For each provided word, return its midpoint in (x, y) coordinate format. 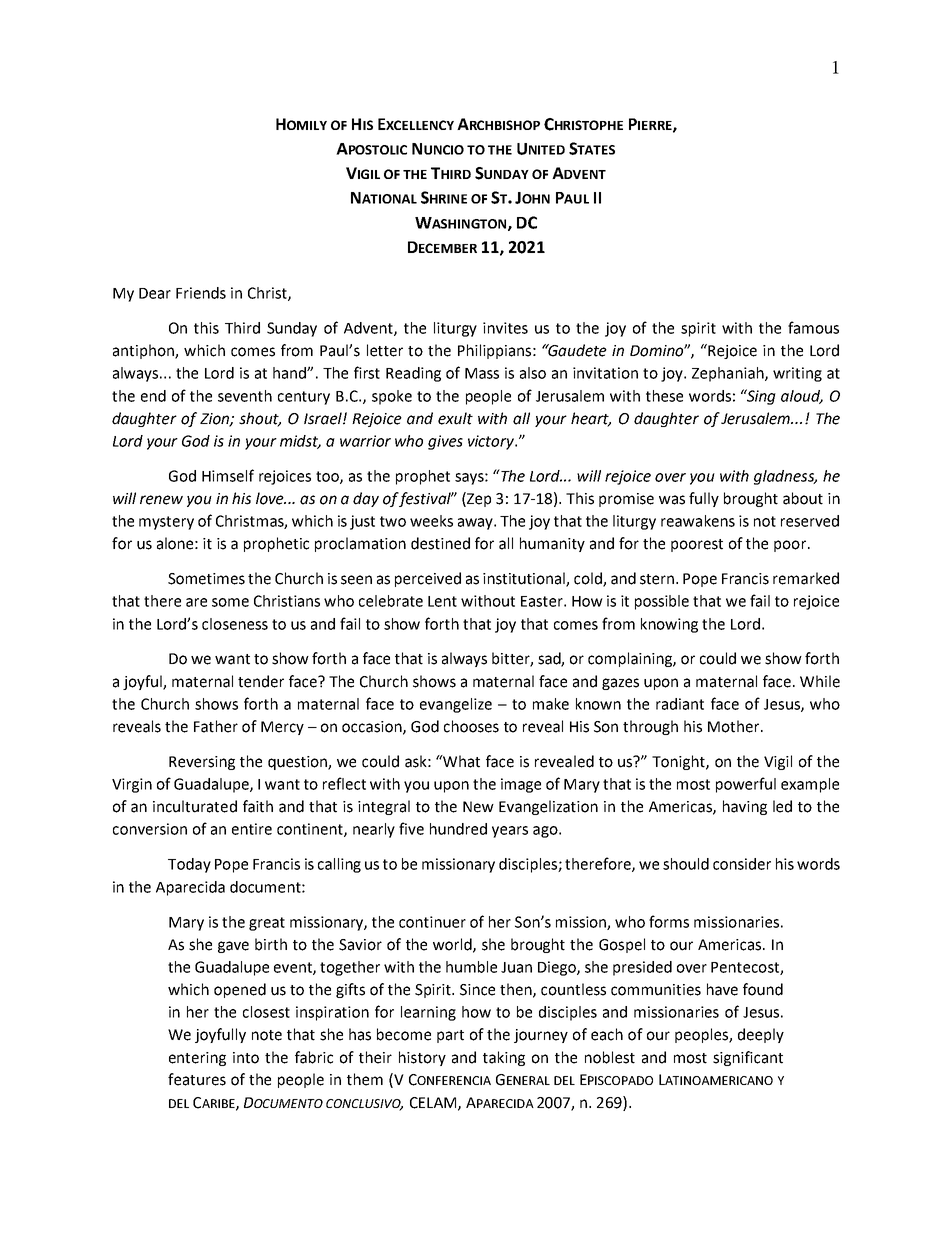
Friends (201, 293)
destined (440, 543)
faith (258, 806)
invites (505, 328)
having (745, 807)
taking (504, 1058)
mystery (166, 523)
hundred (458, 829)
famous (813, 327)
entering (197, 1059)
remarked (806, 578)
